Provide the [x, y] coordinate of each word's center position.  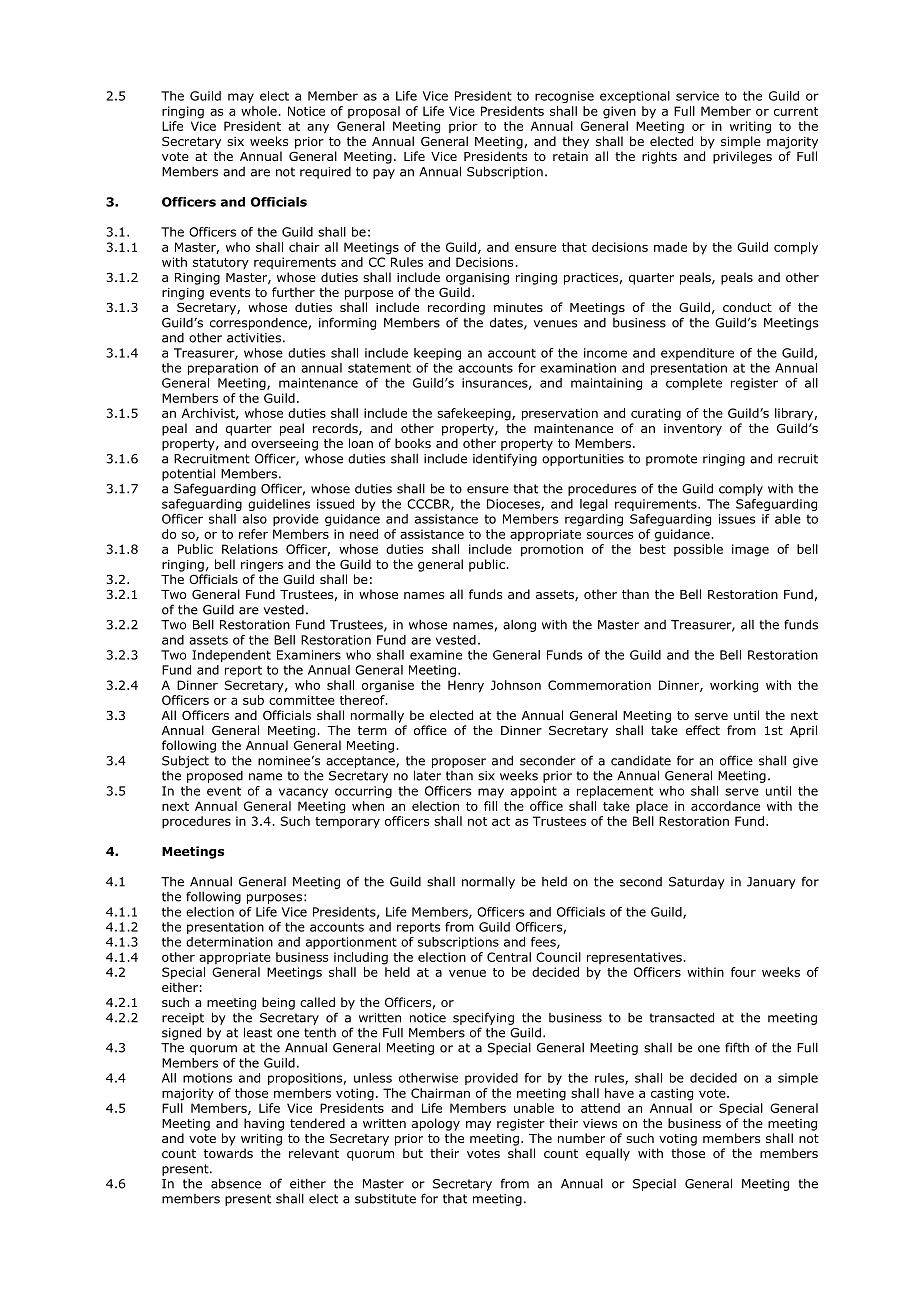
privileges [742, 157]
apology [436, 1124]
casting [672, 1094]
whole [260, 111]
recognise [564, 97]
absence [236, 1183]
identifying [505, 459]
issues [737, 519]
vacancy [303, 793]
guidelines [279, 505]
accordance [725, 806]
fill [490, 806]
